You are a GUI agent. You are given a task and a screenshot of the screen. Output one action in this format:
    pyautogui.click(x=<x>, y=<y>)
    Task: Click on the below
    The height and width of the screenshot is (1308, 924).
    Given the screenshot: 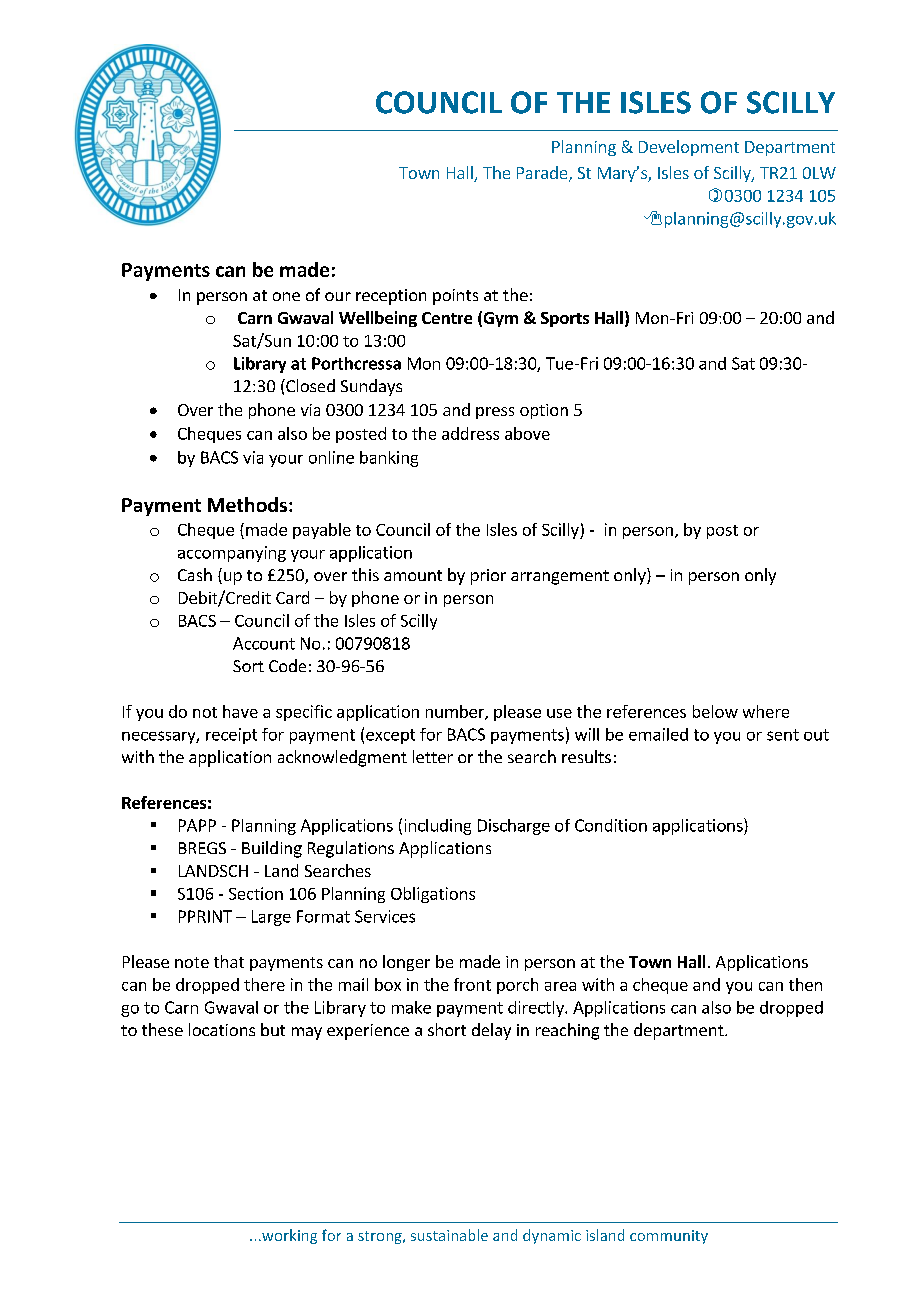 What is the action you would take?
    pyautogui.click(x=715, y=711)
